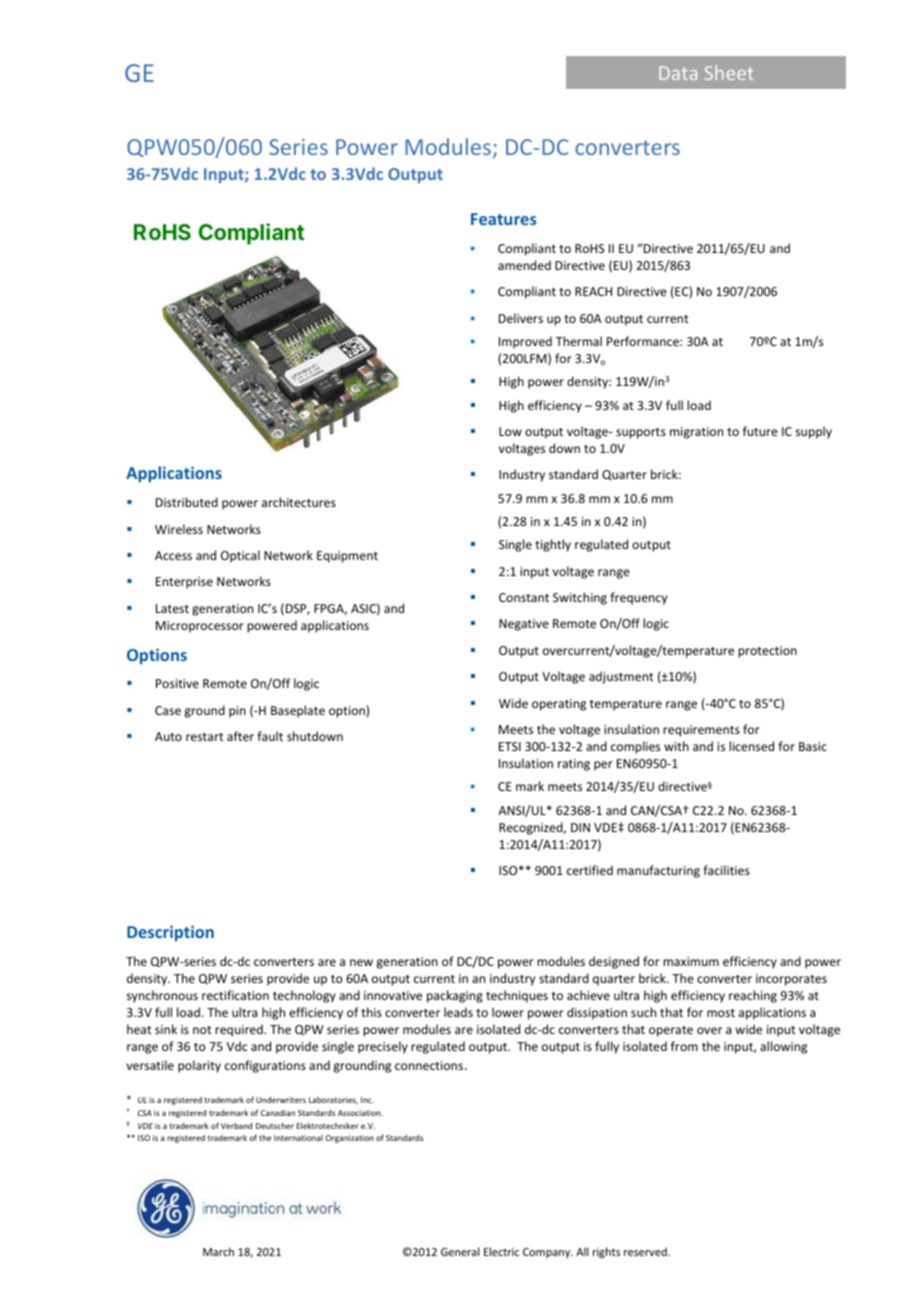  What do you see at coordinates (729, 72) in the image?
I see `Sheet` at bounding box center [729, 72].
